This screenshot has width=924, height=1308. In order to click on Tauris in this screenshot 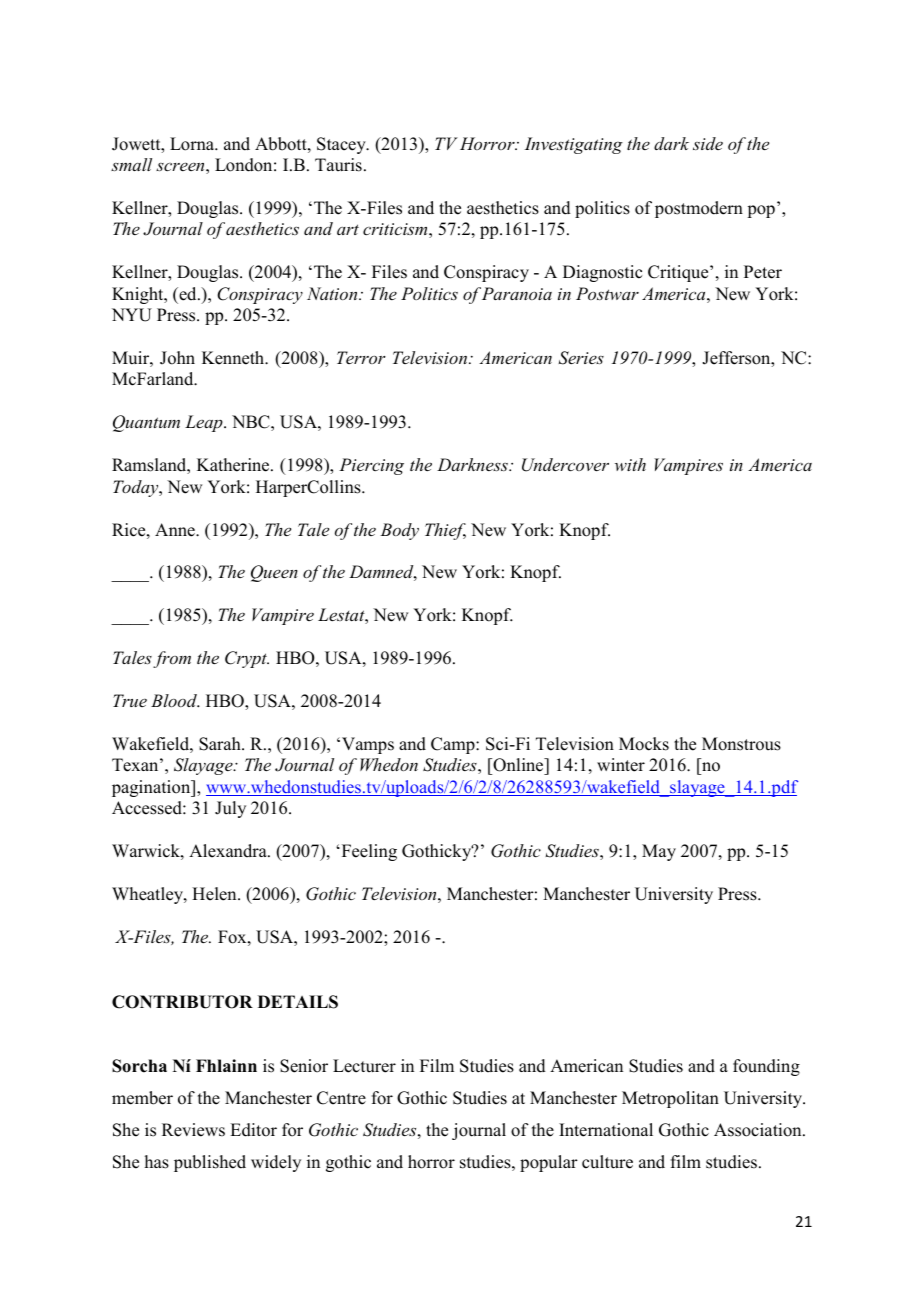, I will do `click(338, 165)`.
